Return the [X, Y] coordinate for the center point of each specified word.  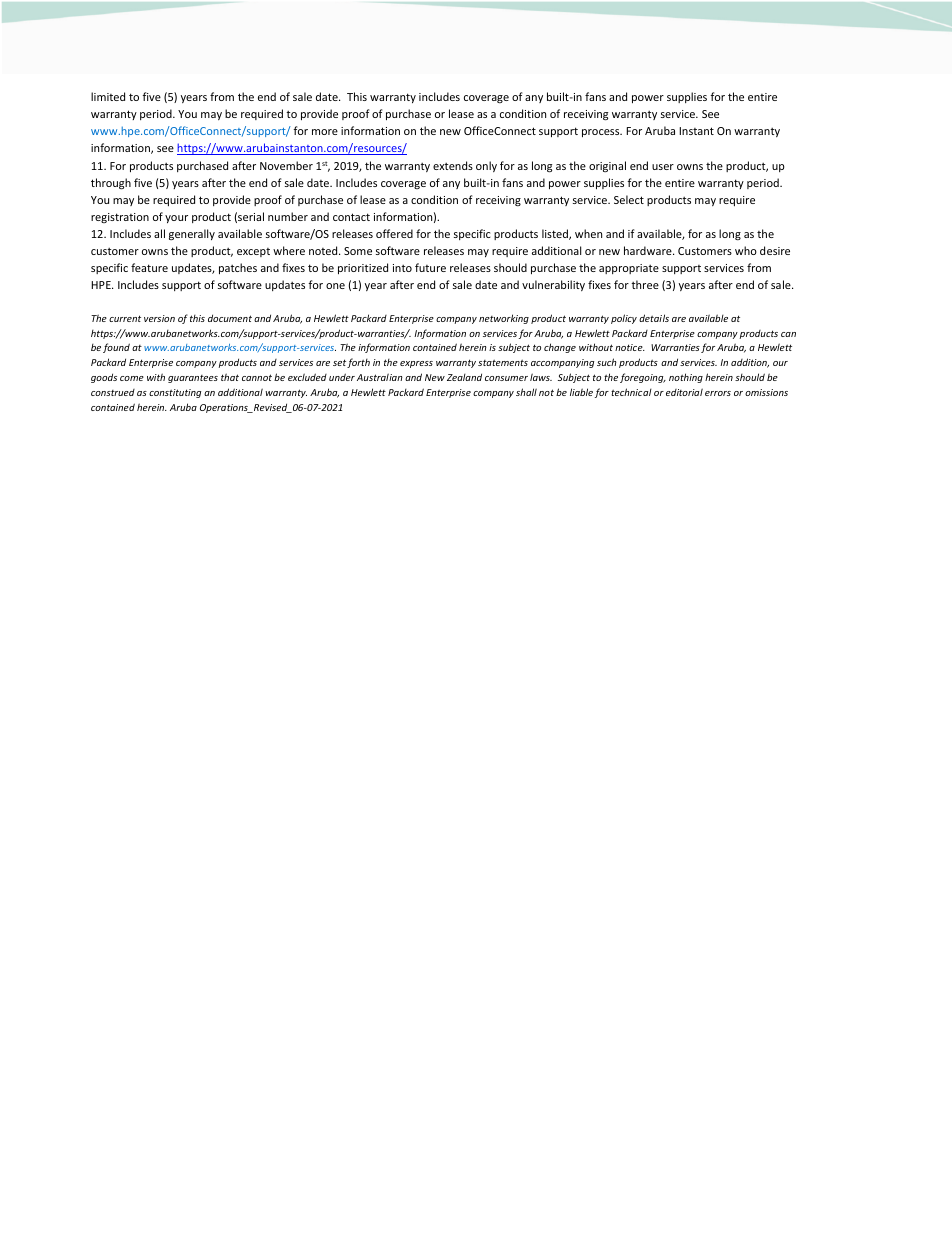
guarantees [193, 379]
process [602, 133]
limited [108, 96]
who [746, 250]
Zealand [464, 377]
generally [192, 234]
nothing [686, 378]
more [325, 132]
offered [394, 233]
